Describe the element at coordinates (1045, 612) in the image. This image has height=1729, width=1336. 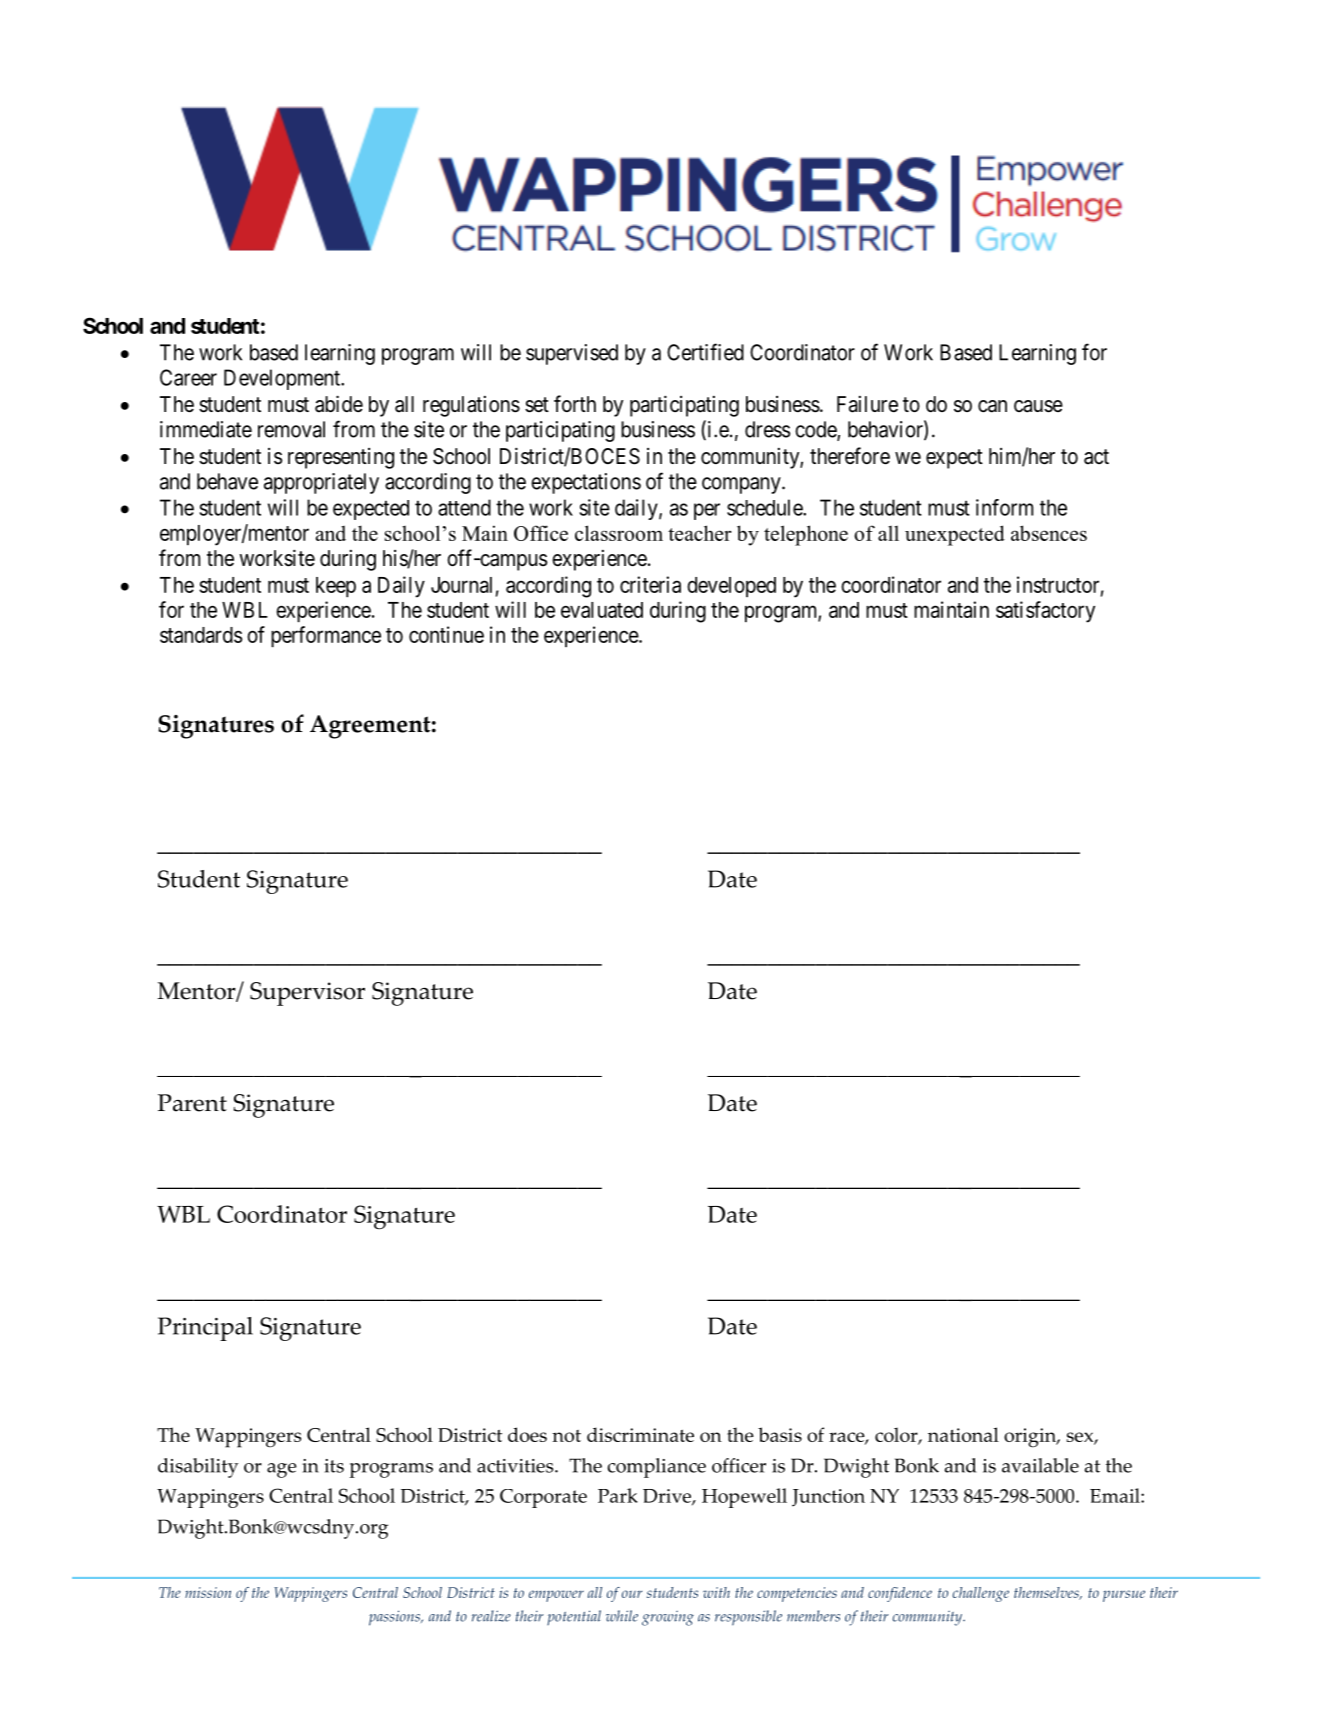
I see `satisfactory` at that location.
